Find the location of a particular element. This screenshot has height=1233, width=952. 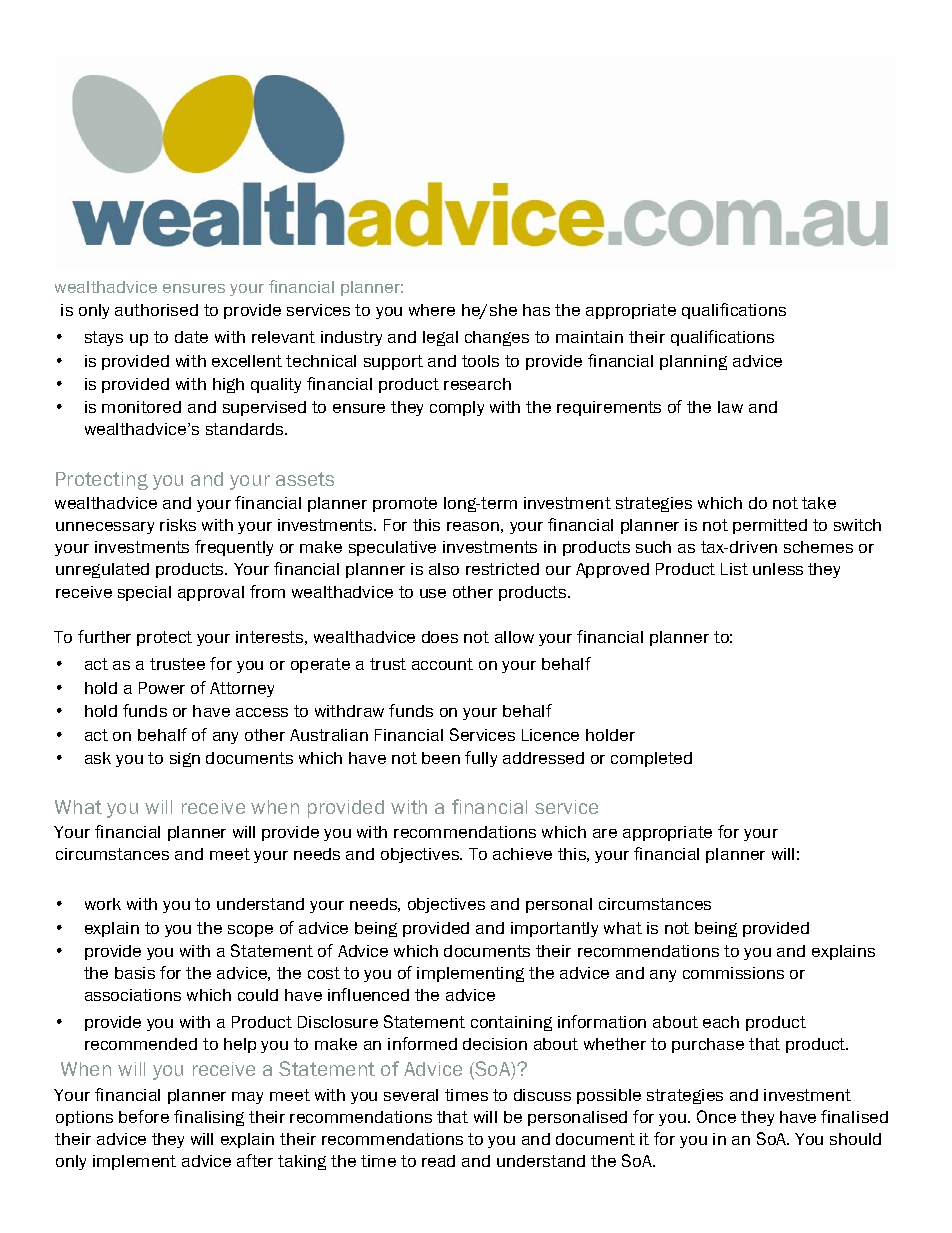

planning is located at coordinates (693, 362).
